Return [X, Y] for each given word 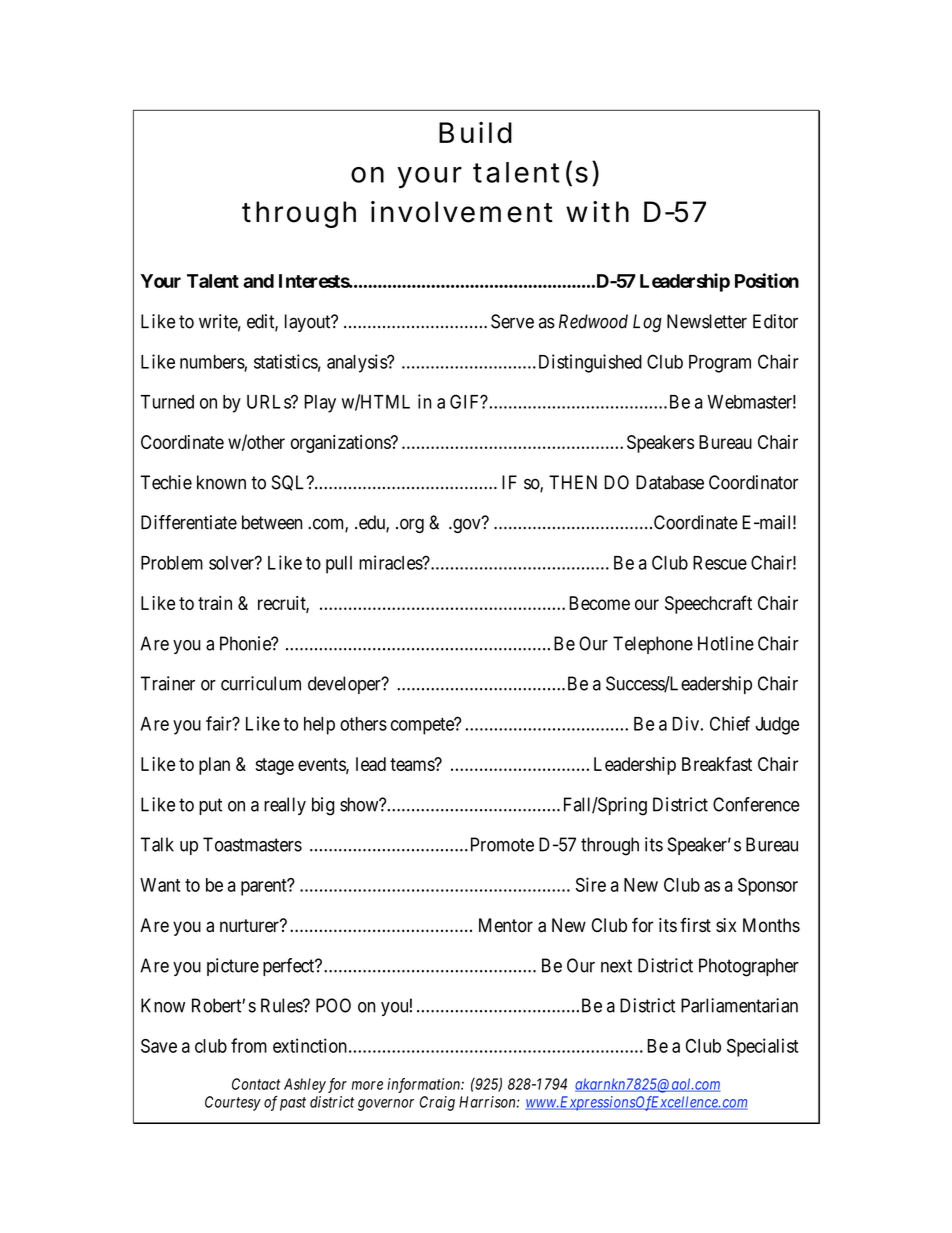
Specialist [762, 1047]
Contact [256, 1084]
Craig [437, 1103]
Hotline [726, 643]
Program [720, 364]
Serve [512, 321]
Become [599, 603]
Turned [167, 402]
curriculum [261, 683]
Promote [500, 844]
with [597, 212]
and [258, 281]
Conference [756, 804]
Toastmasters [252, 844]
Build [475, 133]
